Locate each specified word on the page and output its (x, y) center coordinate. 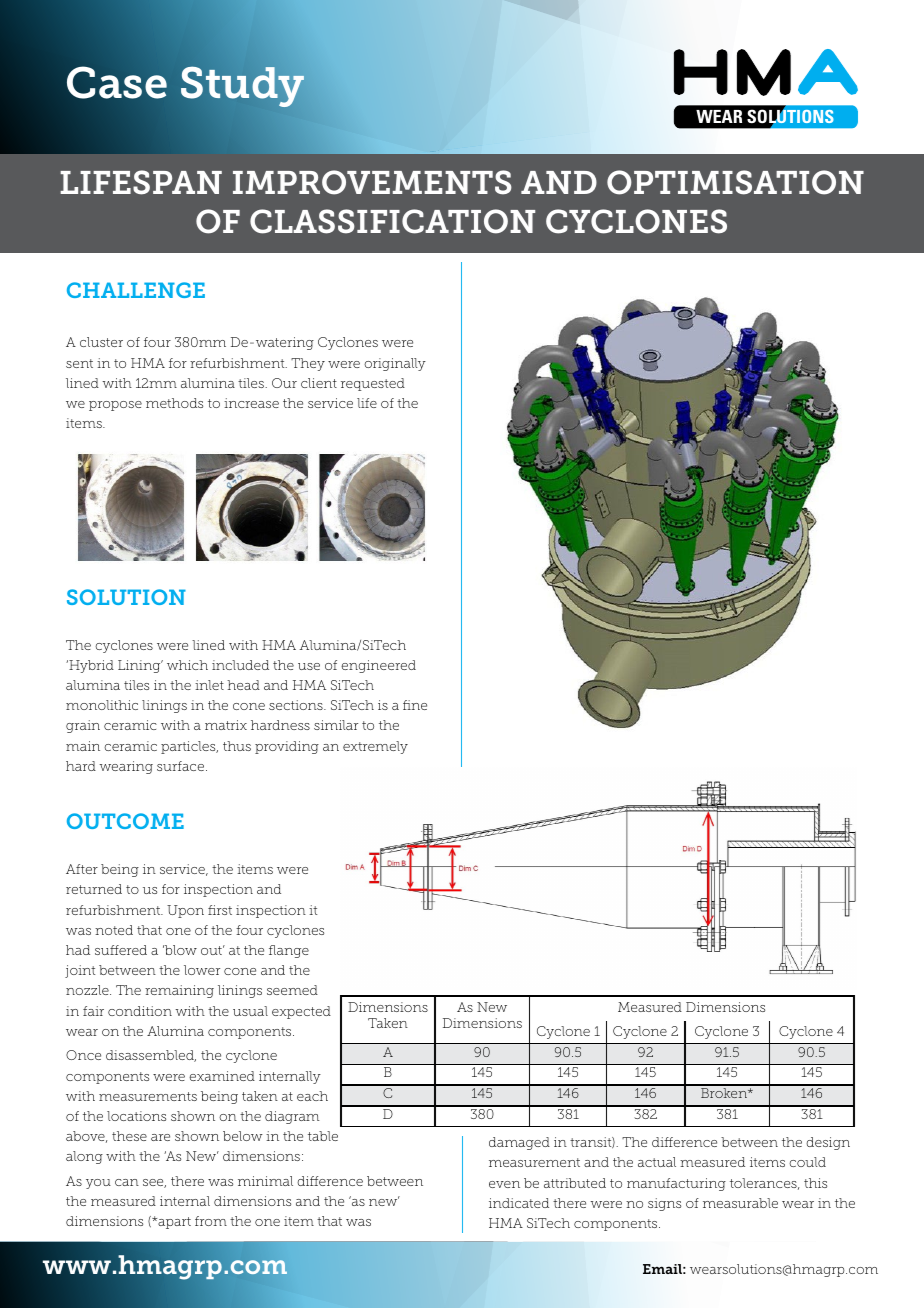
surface (182, 766)
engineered (378, 666)
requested (373, 384)
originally (395, 364)
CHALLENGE (136, 290)
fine (415, 705)
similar (336, 725)
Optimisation (735, 182)
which (187, 665)
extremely (375, 747)
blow (180, 950)
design (828, 1143)
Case (117, 82)
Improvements (372, 182)
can (127, 1182)
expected (301, 1012)
